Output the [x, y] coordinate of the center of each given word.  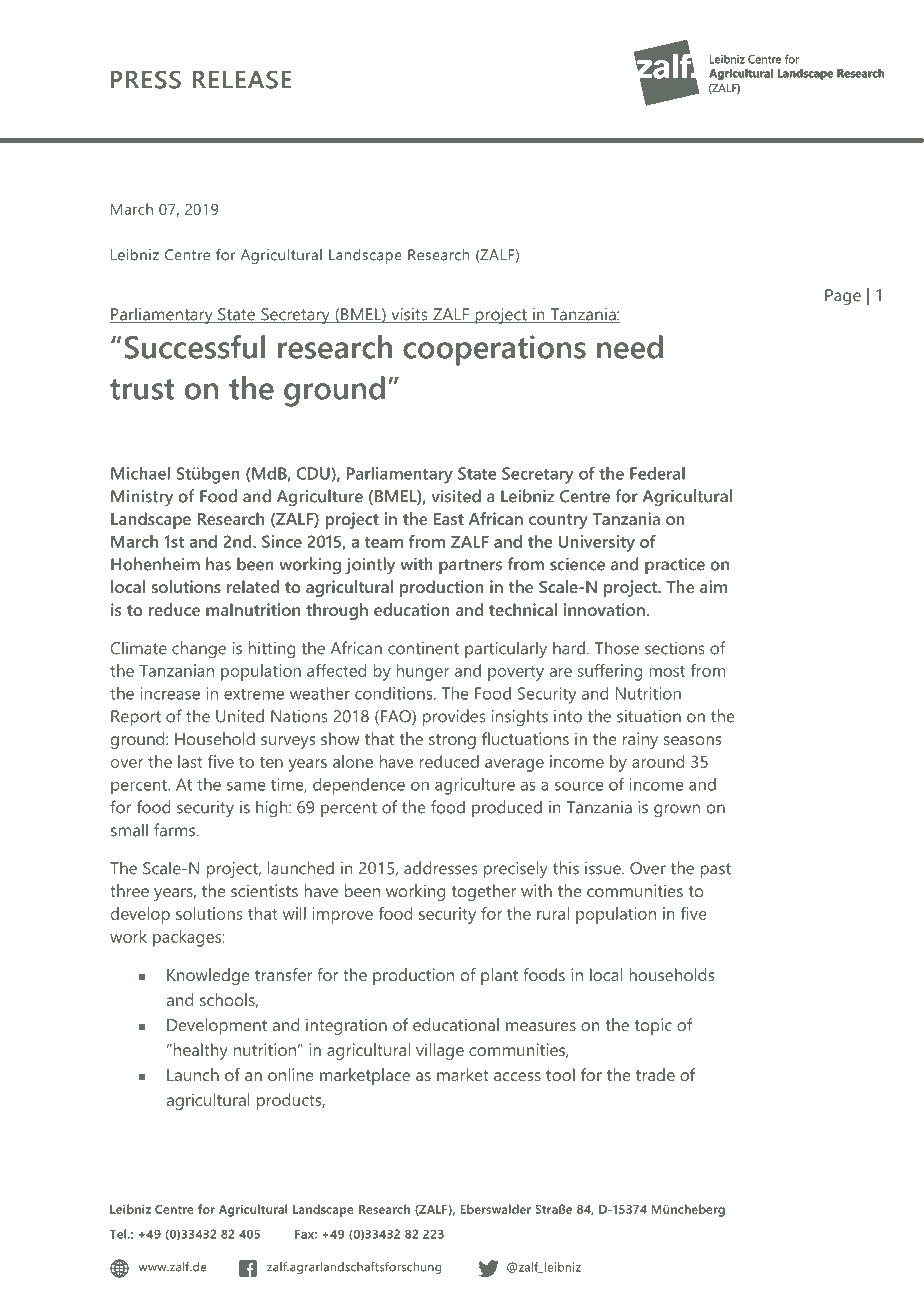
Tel [118, 1234]
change [199, 649]
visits [409, 315]
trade [655, 1074]
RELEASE [242, 79]
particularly [506, 649]
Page [843, 297]
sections [674, 648]
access [517, 1076]
